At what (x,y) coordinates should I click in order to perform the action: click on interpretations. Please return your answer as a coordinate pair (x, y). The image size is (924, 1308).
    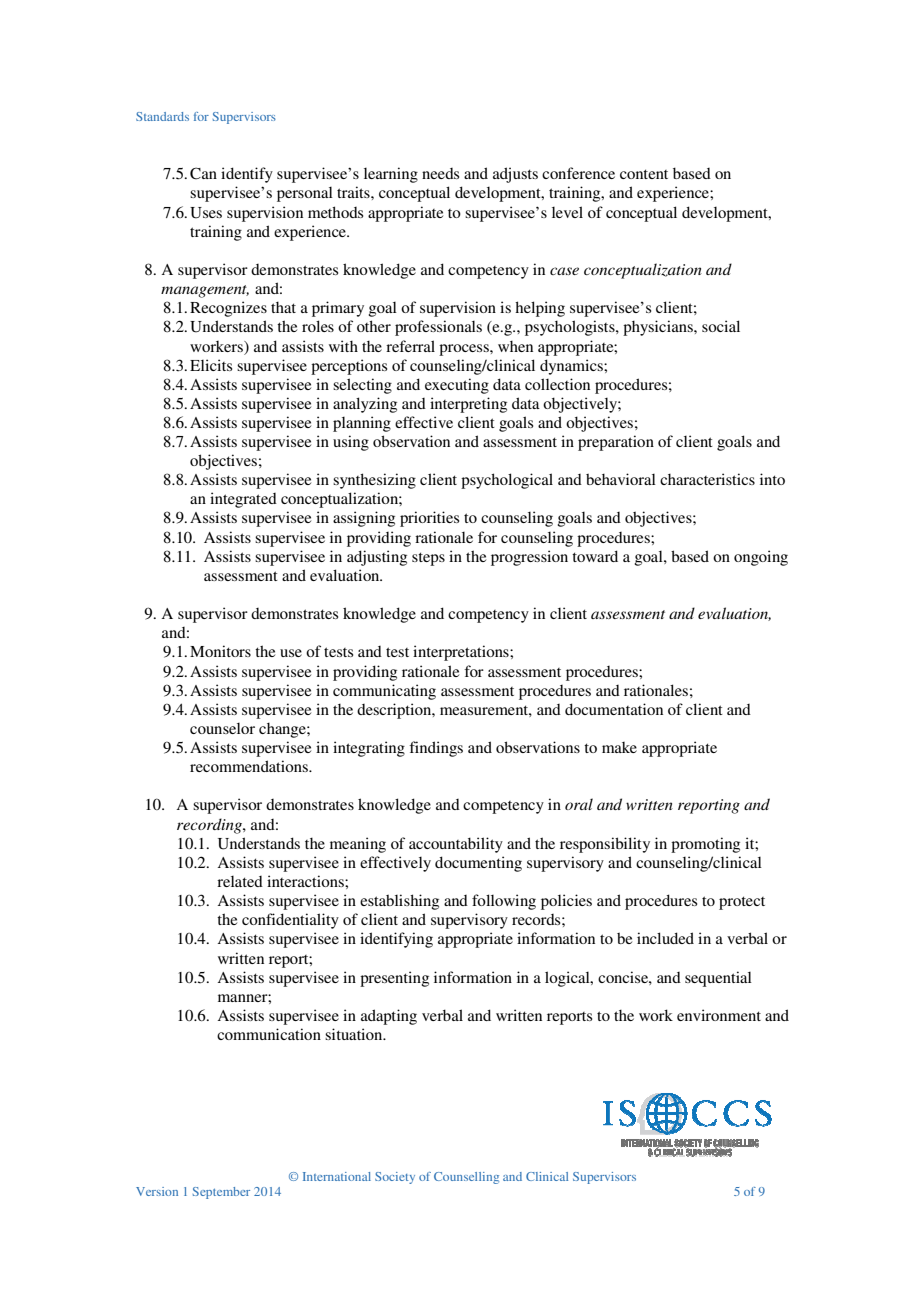
    Looking at the image, I should click on (462, 653).
